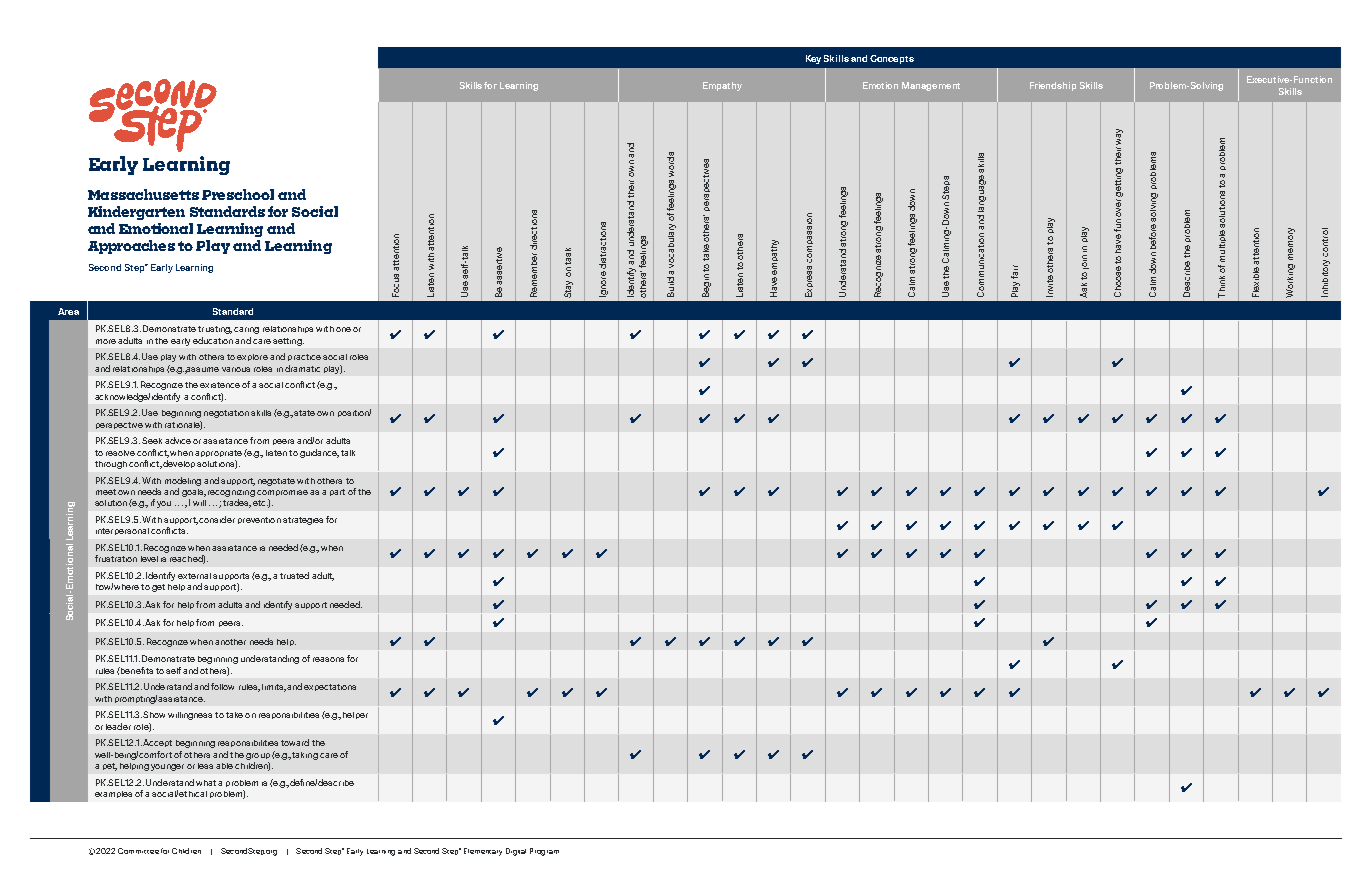 This screenshot has width=1372, height=887. Describe the element at coordinates (343, 329) in the screenshot. I see `one` at that location.
